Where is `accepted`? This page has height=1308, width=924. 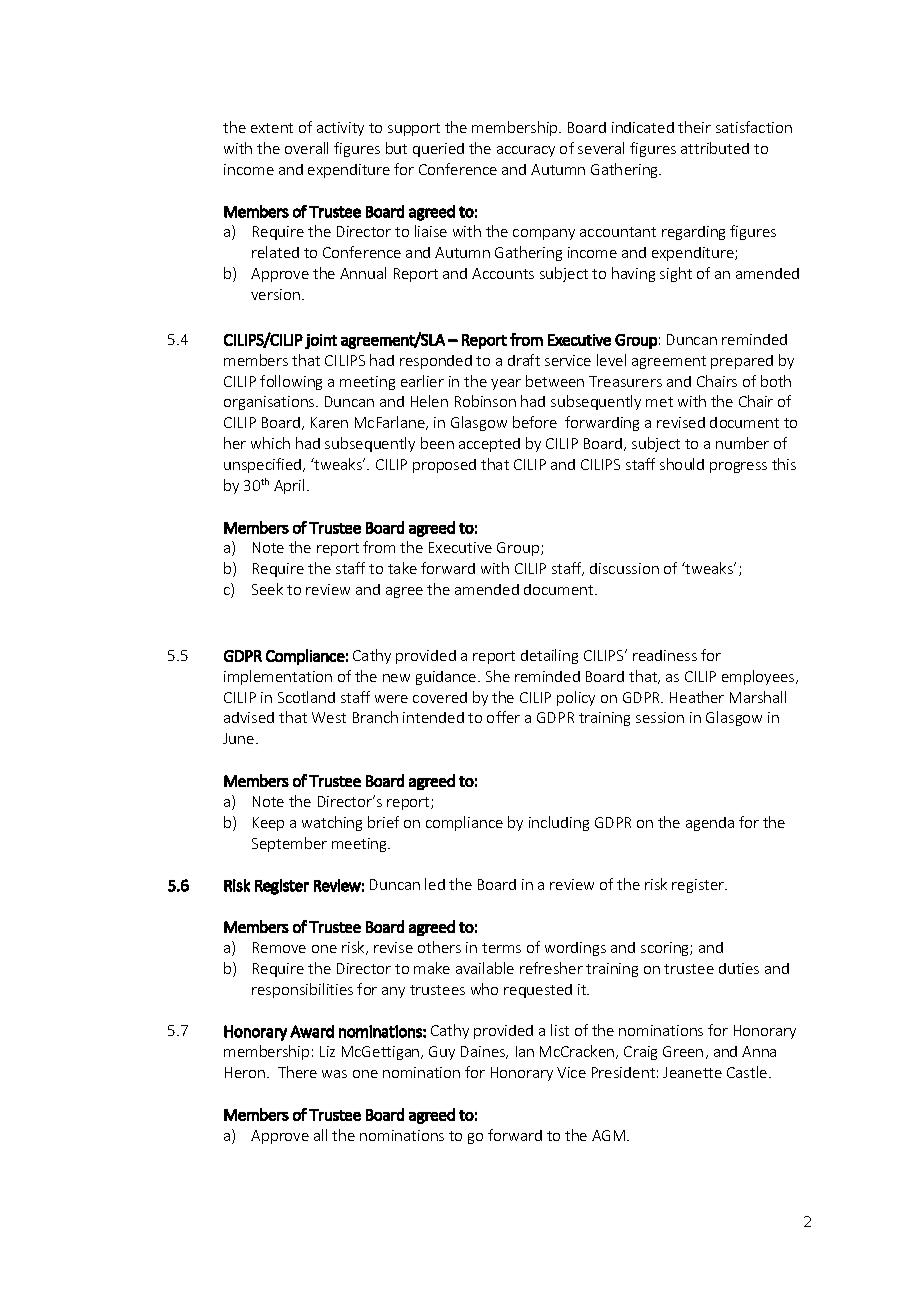 accepted is located at coordinates (489, 445).
